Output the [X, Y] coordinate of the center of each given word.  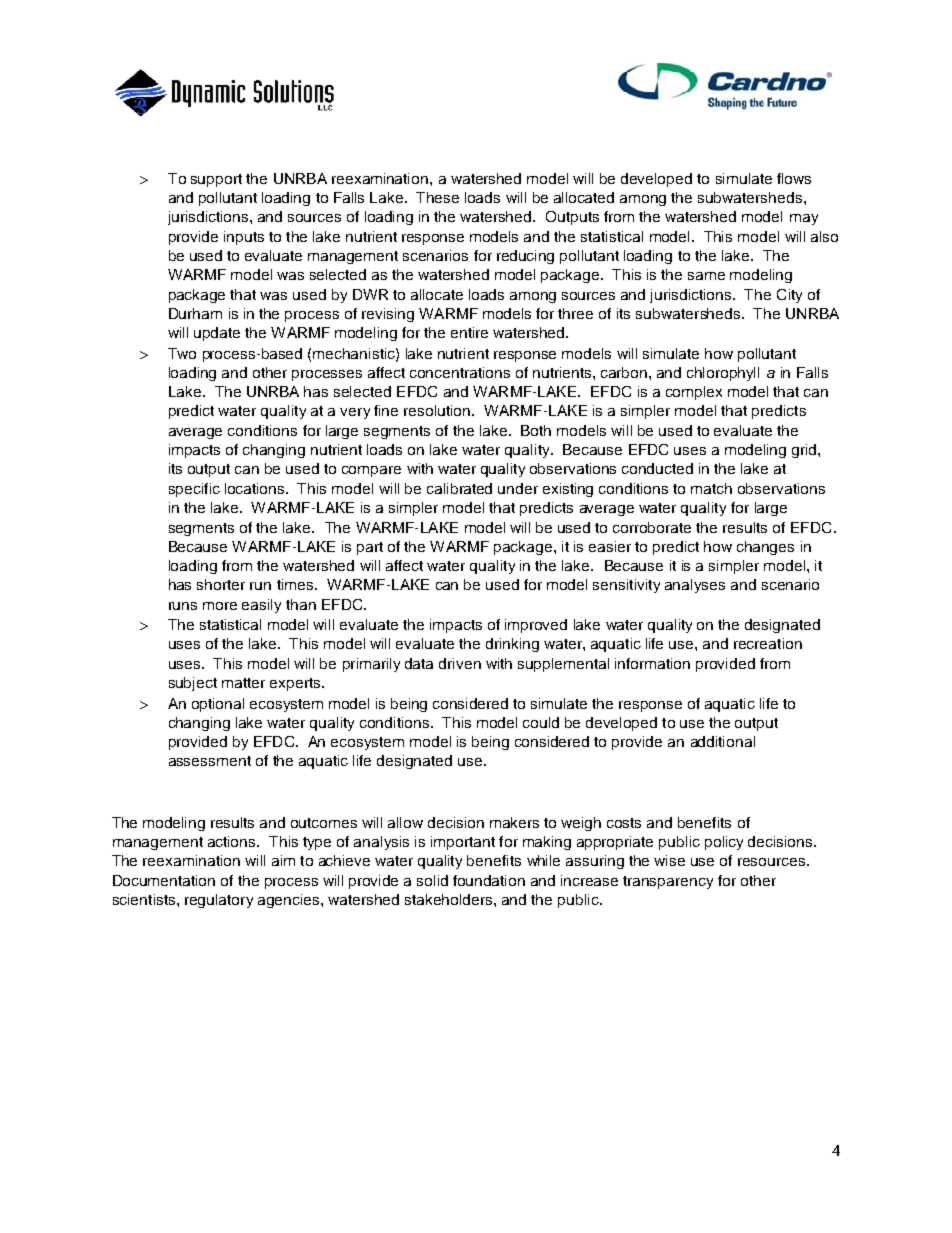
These [437, 197]
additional [723, 741]
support [216, 180]
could [541, 722]
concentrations [460, 372]
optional [218, 705]
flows [794, 178]
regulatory [219, 901]
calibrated [459, 488]
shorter [221, 584]
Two [182, 353]
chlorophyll [723, 374]
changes [765, 548]
